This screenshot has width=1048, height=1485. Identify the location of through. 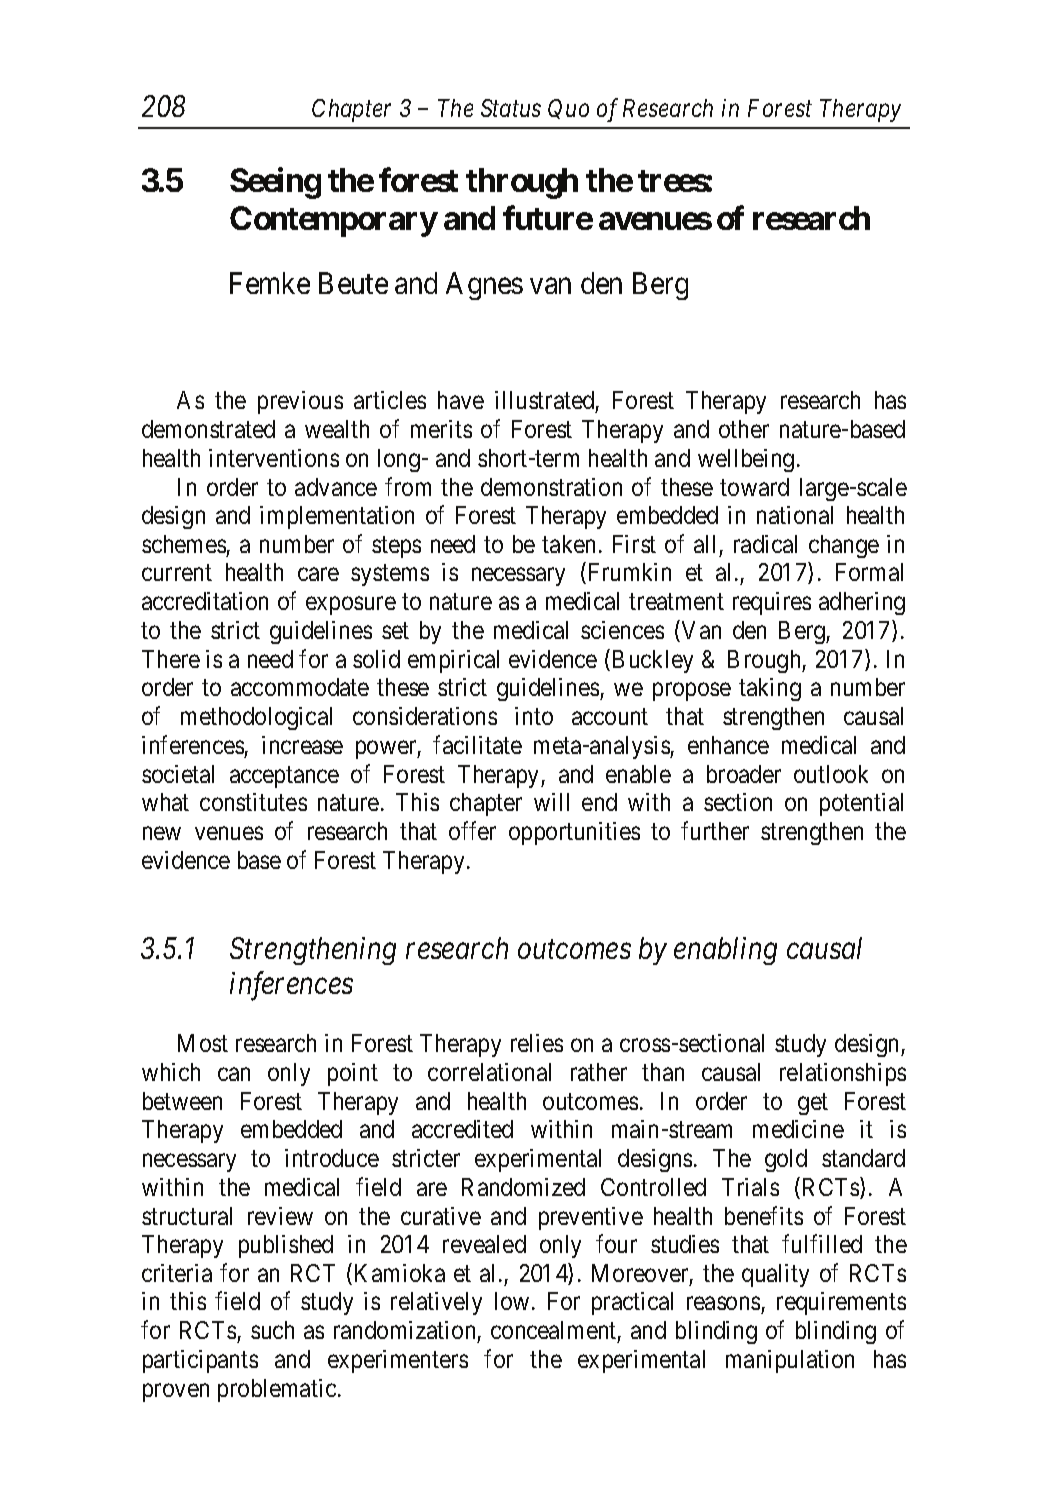
(522, 184).
